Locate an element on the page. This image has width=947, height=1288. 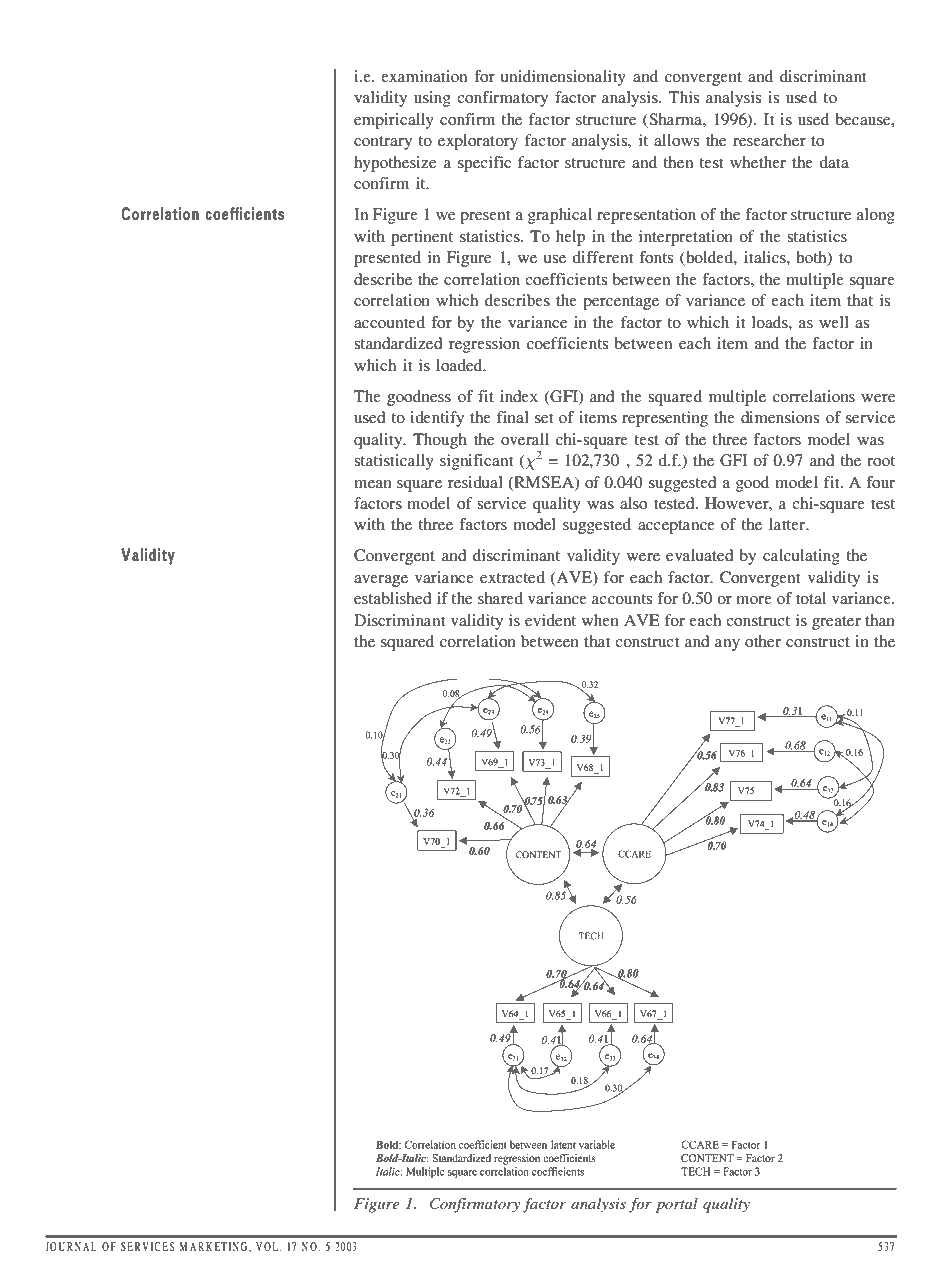
dimensions is located at coordinates (780, 417).
